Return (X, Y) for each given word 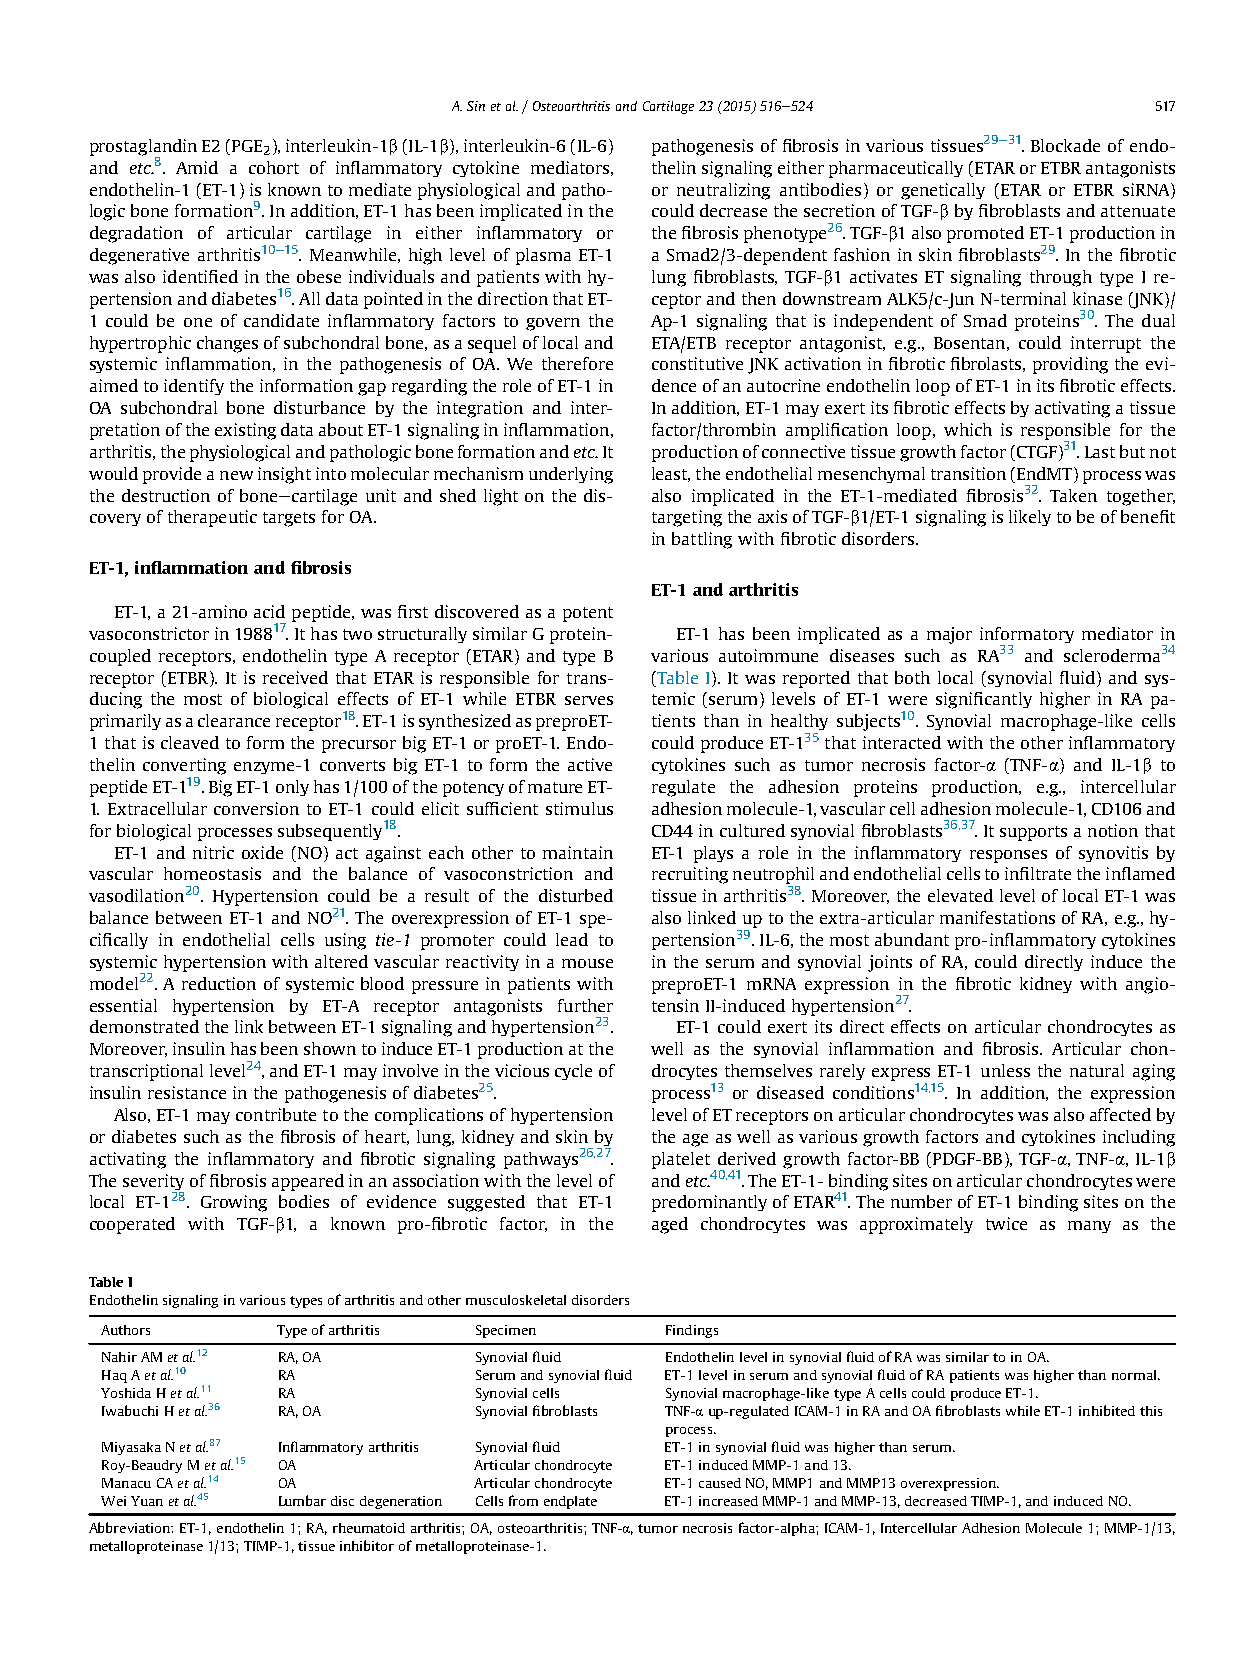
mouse (587, 963)
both (912, 677)
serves (589, 700)
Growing (234, 1203)
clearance (234, 720)
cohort (274, 167)
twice (1006, 1223)
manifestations (997, 917)
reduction (219, 983)
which (968, 429)
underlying (571, 475)
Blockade (1065, 145)
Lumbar (302, 1500)
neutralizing (723, 191)
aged (670, 1225)
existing (245, 431)
